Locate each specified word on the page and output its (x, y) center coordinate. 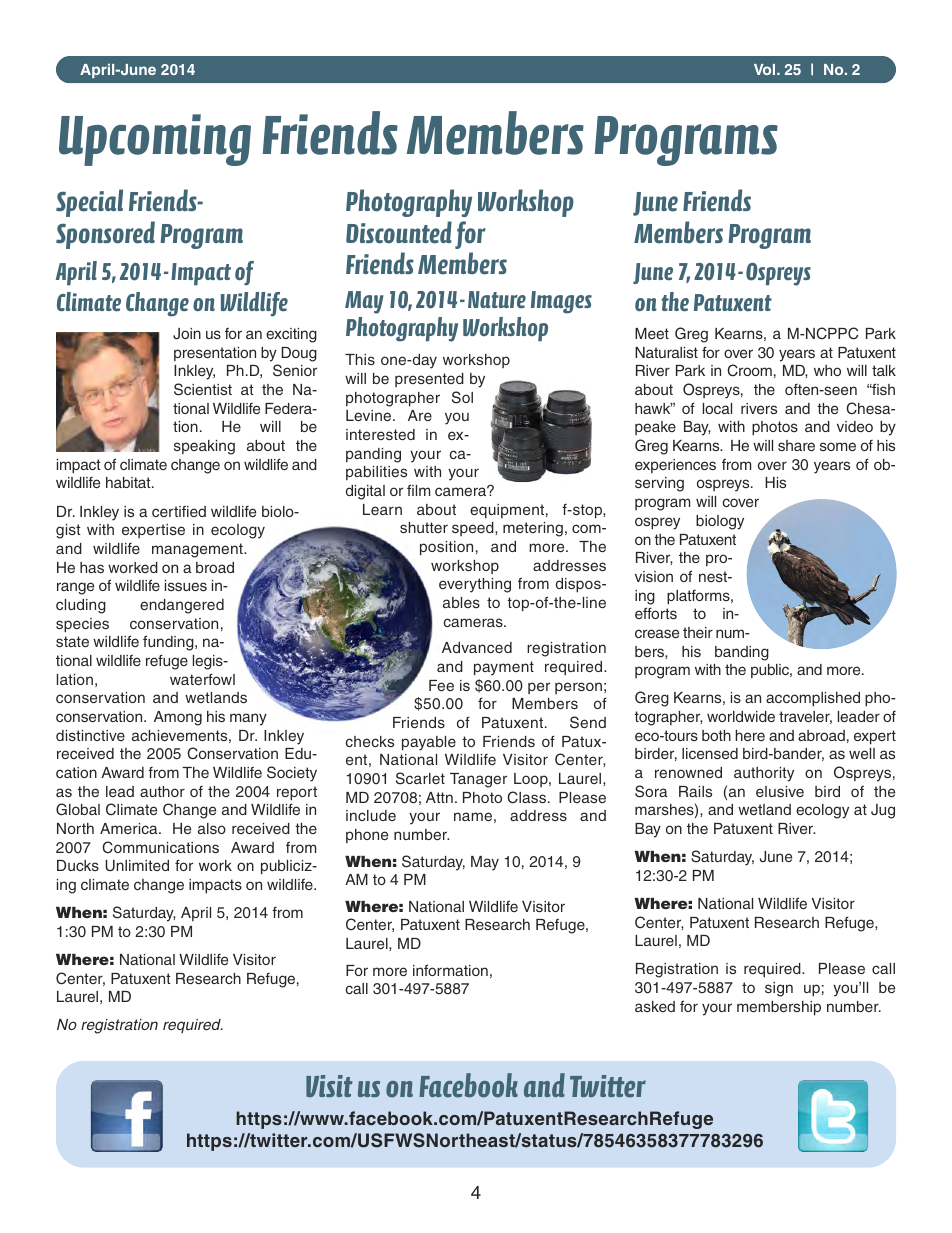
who (827, 370)
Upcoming (155, 140)
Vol (766, 69)
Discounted (399, 232)
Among (178, 718)
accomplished (813, 699)
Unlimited (137, 865)
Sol (462, 397)
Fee (441, 685)
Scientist (203, 389)
